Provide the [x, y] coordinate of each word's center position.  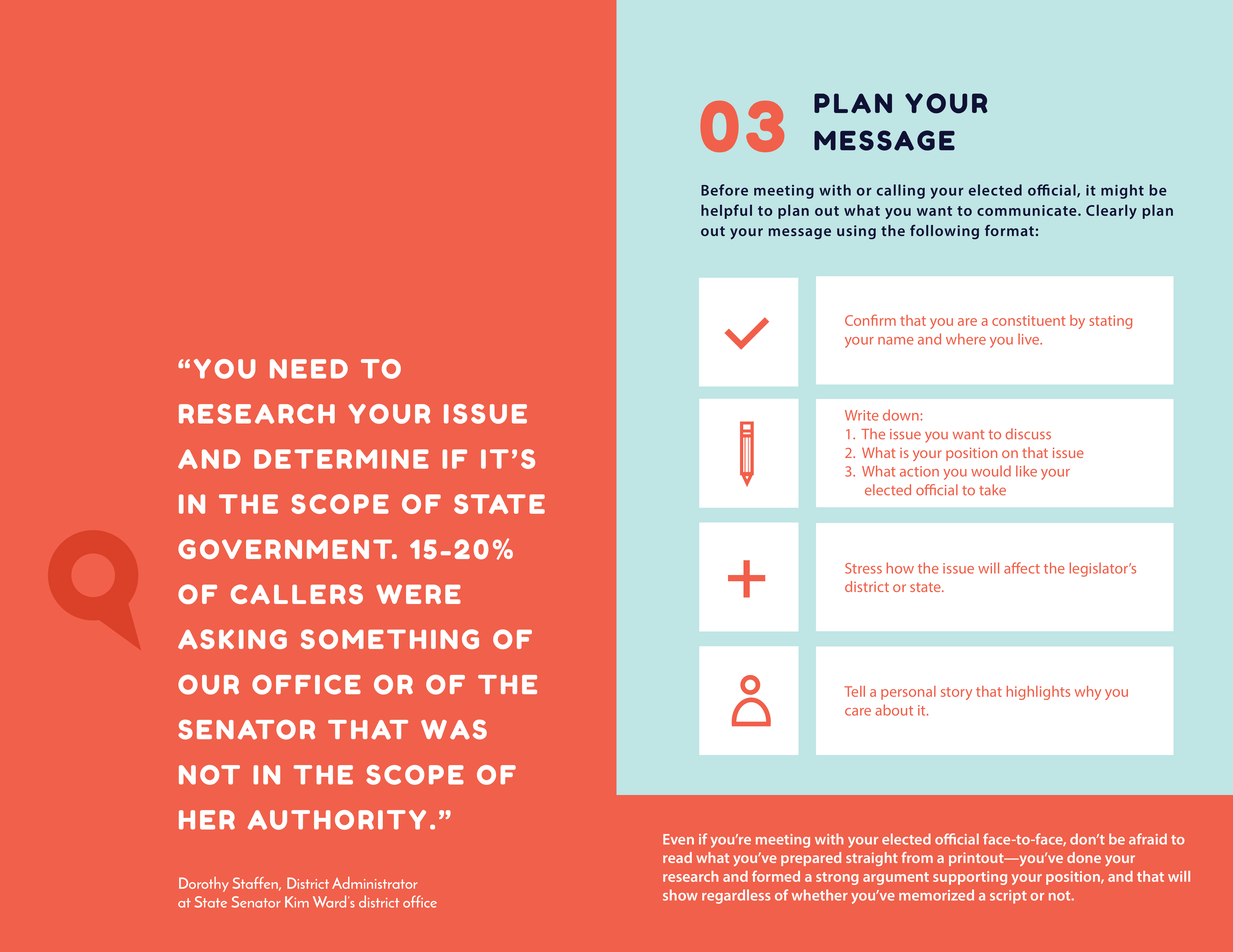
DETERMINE [341, 459]
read [677, 857]
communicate [1028, 210]
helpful [726, 211]
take [992, 490]
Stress [863, 568]
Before [724, 190]
